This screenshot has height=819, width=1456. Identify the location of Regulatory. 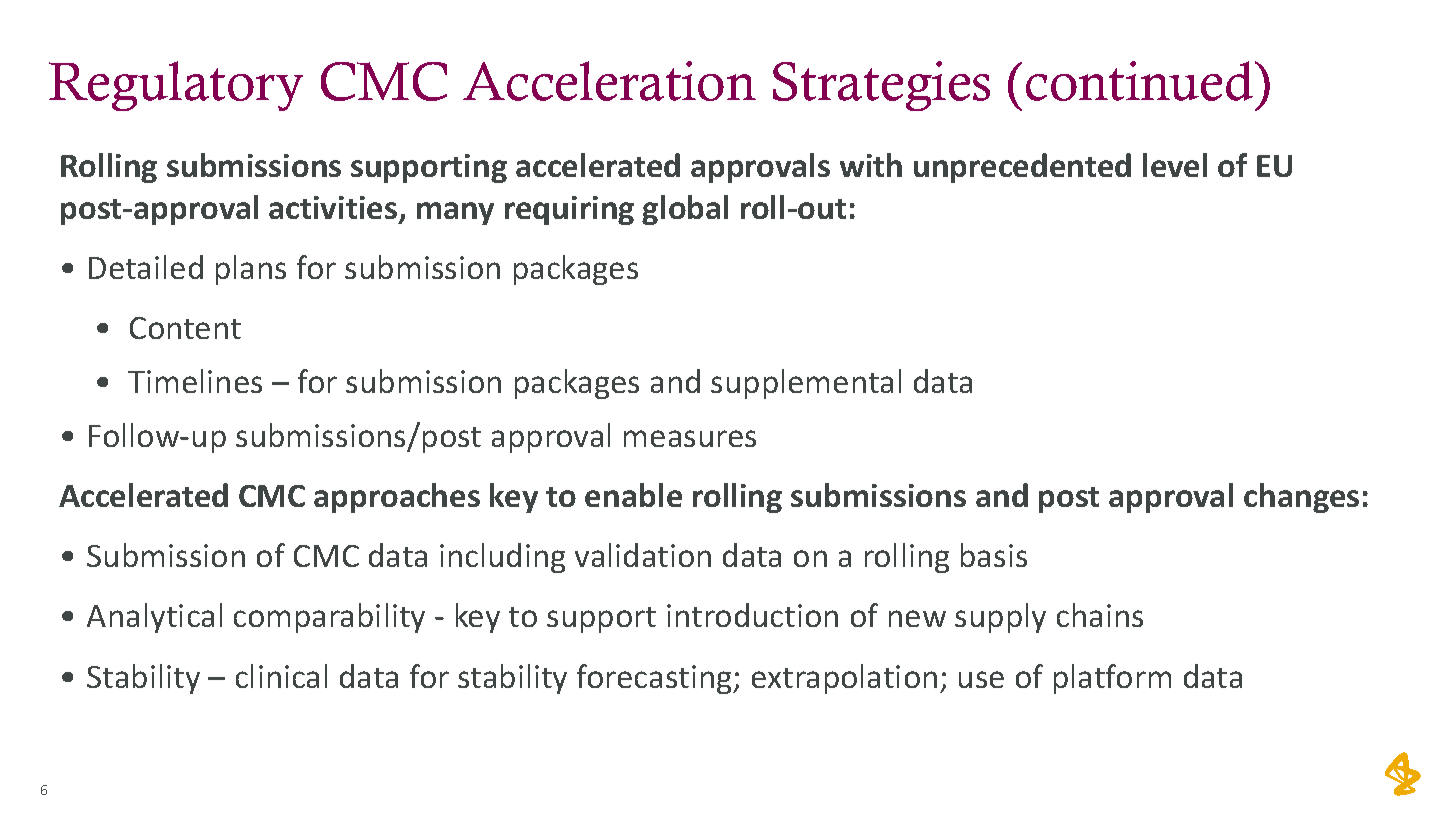
(176, 86).
